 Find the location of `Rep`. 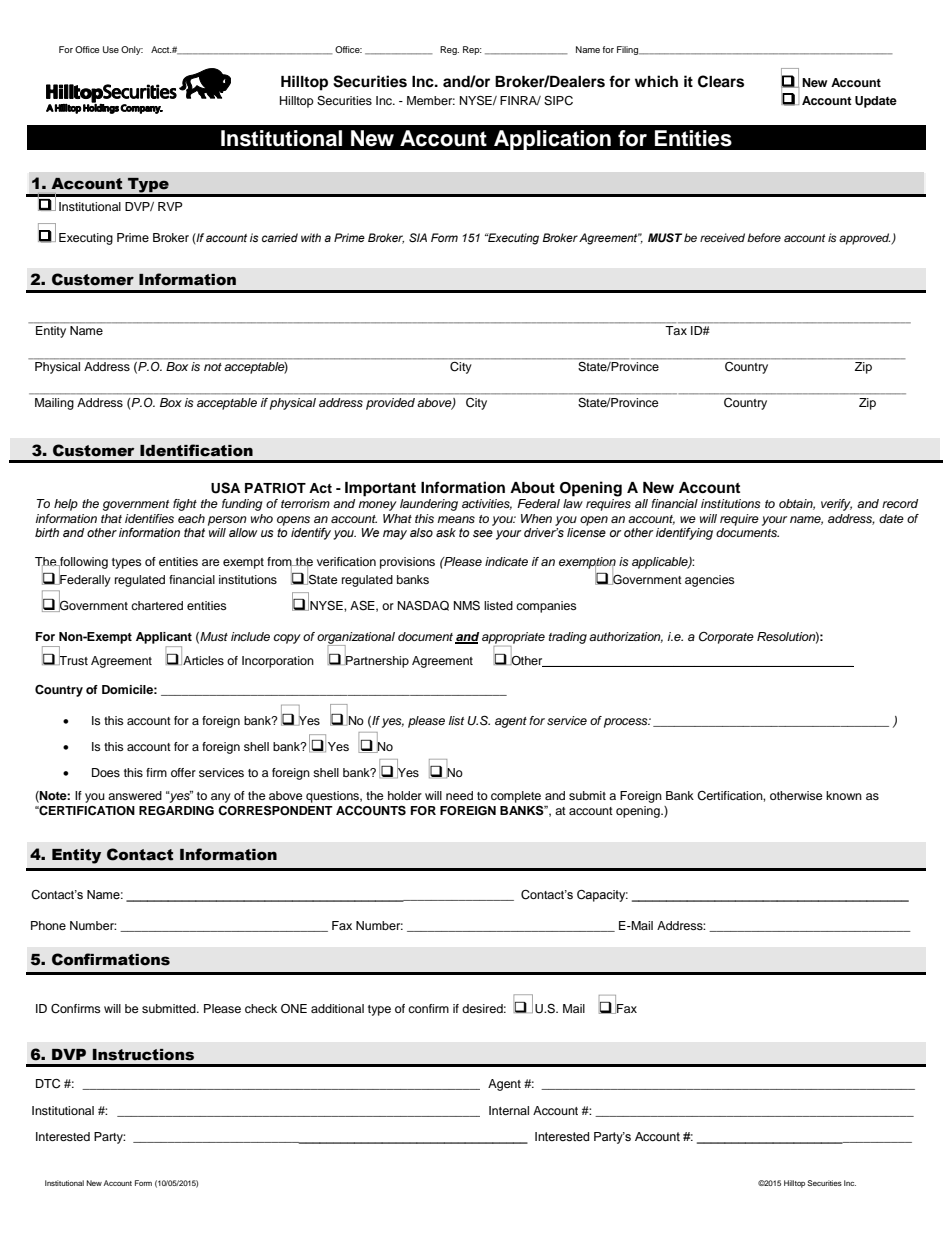

Rep is located at coordinates (472, 50).
